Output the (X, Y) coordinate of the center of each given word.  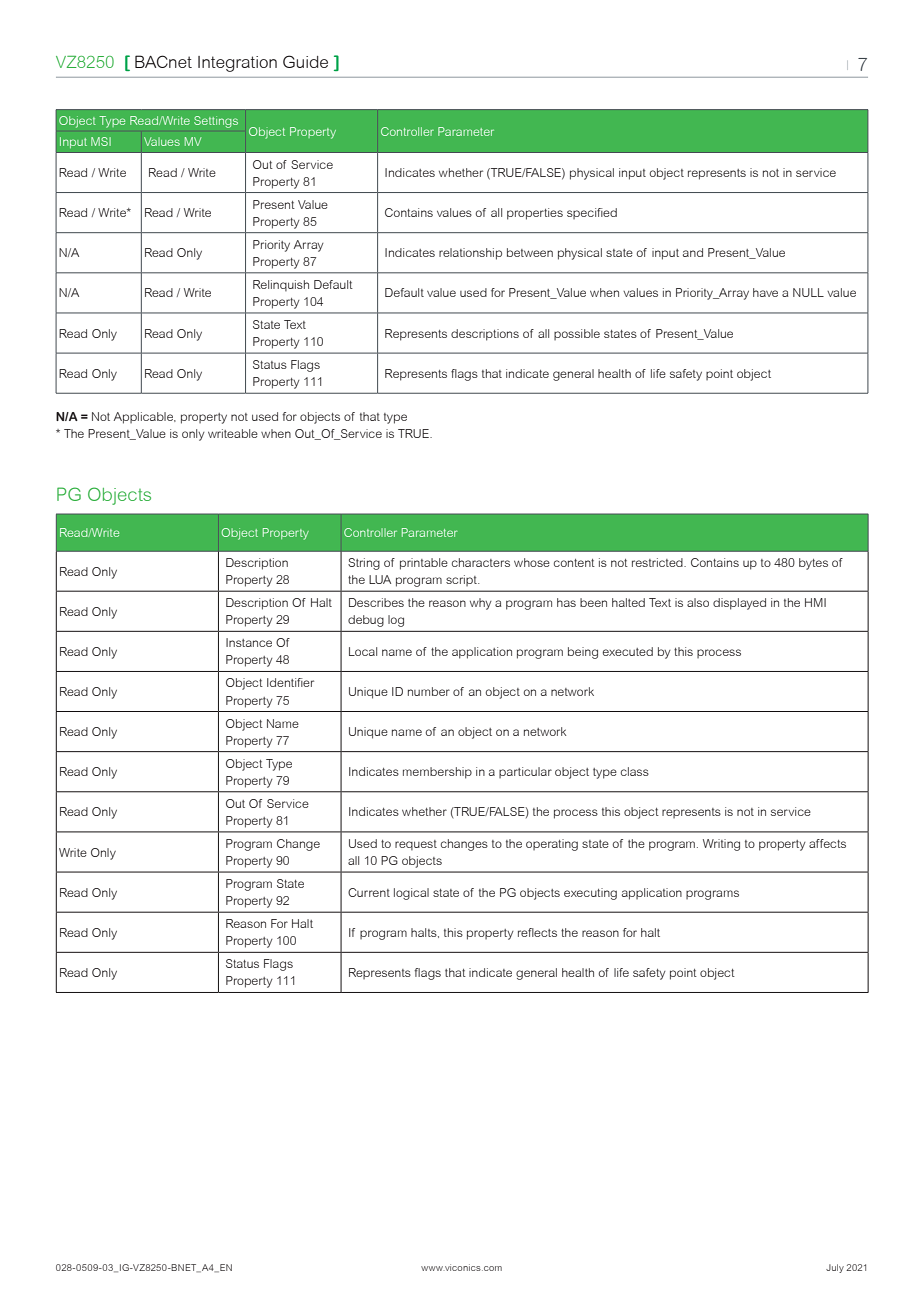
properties (535, 214)
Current (369, 892)
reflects (537, 932)
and (693, 252)
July (835, 1268)
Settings (216, 122)
